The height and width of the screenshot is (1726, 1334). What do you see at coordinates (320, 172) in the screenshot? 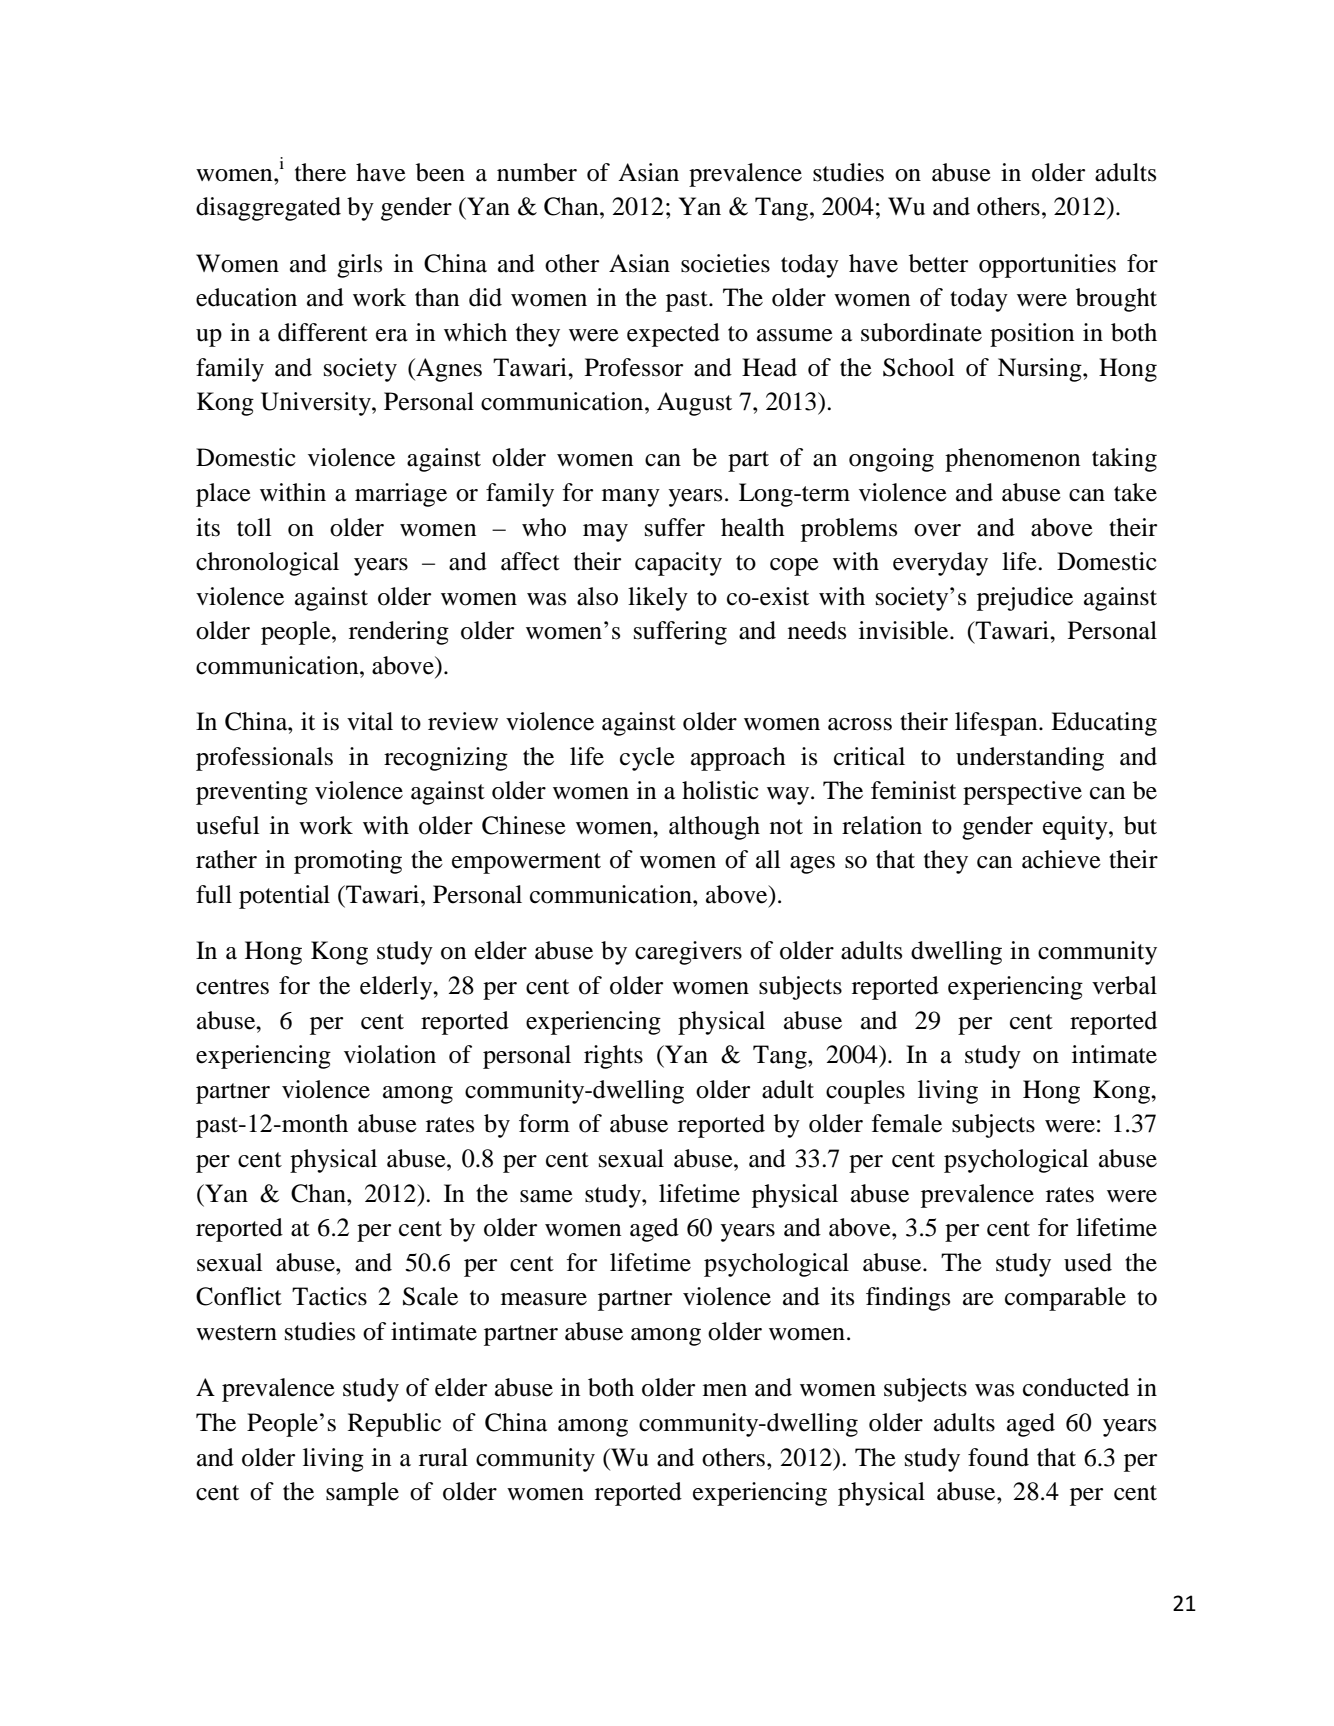
I see `there` at bounding box center [320, 172].
